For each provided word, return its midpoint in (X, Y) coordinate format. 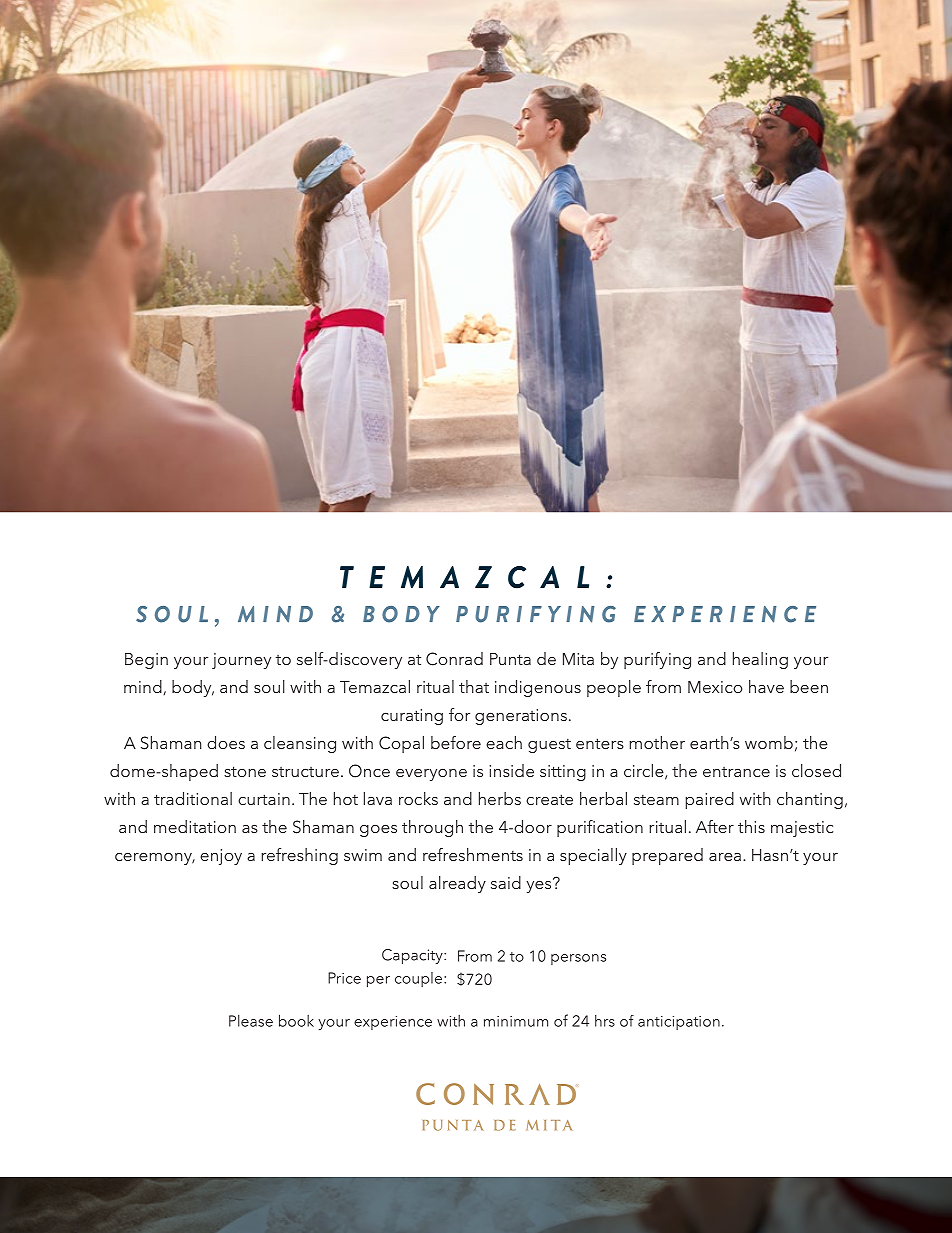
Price (344, 978)
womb (769, 742)
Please (251, 1021)
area (725, 857)
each (504, 742)
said (506, 882)
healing (760, 660)
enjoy (221, 857)
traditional (193, 798)
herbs (500, 798)
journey (241, 661)
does (226, 742)
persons (578, 959)
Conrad (454, 659)
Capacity (413, 956)
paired (710, 800)
